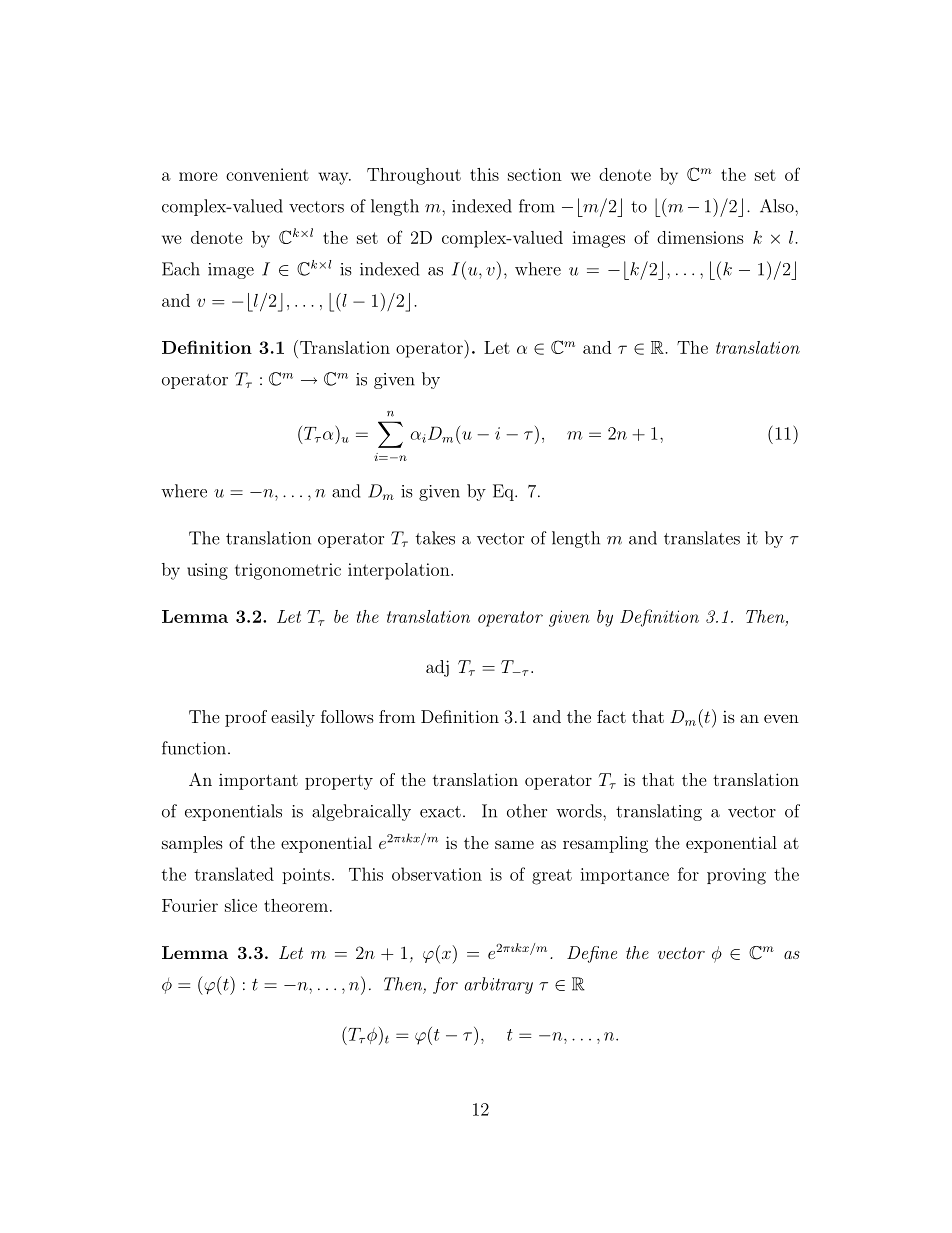  What do you see at coordinates (246, 718) in the image?
I see `proof` at bounding box center [246, 718].
